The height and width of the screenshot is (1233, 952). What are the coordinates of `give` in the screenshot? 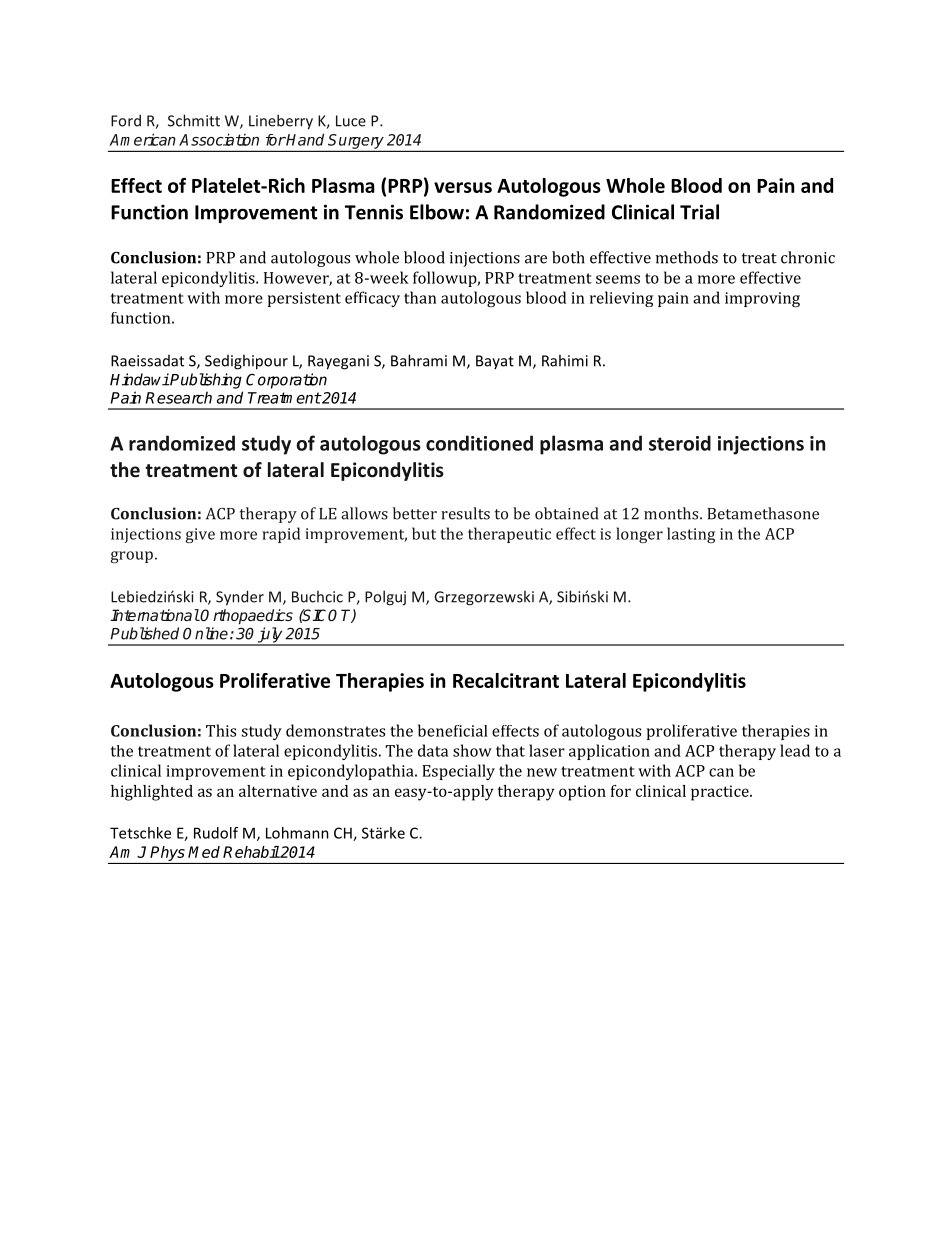 It's located at (200, 535).
